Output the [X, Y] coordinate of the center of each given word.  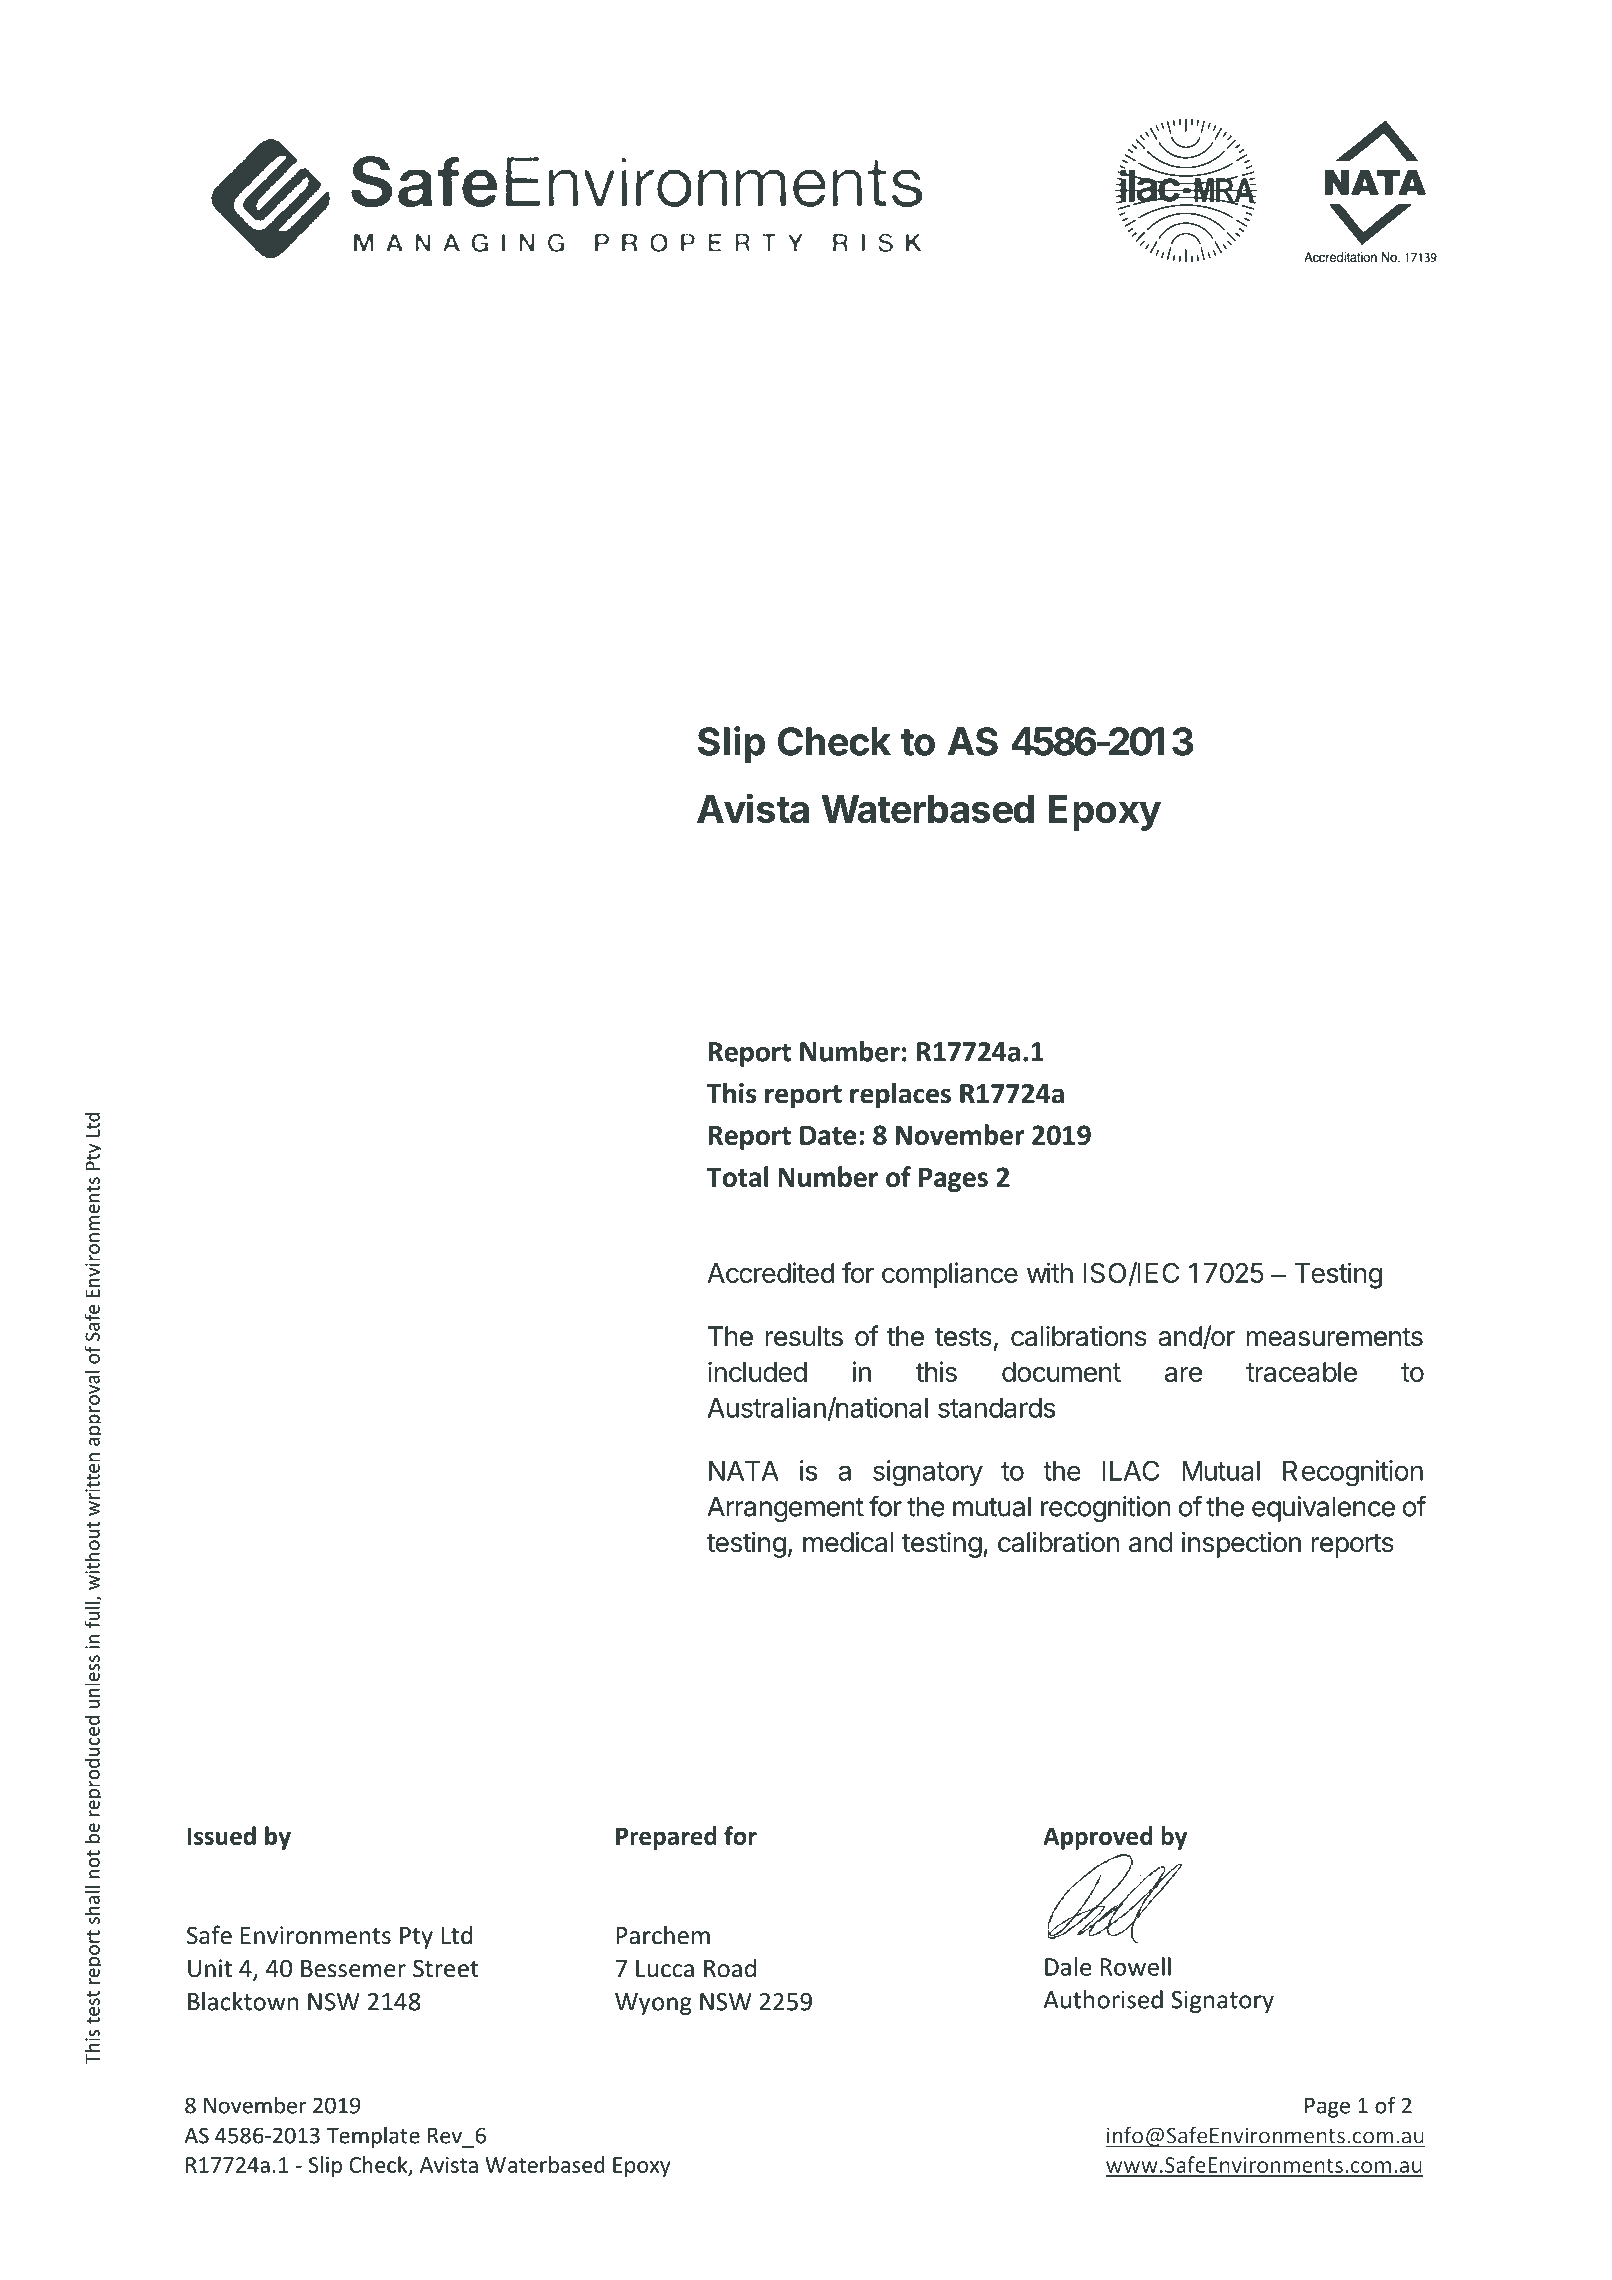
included [757, 1371]
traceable [1301, 1372]
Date [828, 1135]
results [804, 1336]
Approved [1097, 1838]
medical [848, 1542]
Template [373, 2137]
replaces [900, 1095]
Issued [222, 1835]
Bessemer [353, 1969]
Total [738, 1176]
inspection [1241, 1545]
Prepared [666, 1838]
